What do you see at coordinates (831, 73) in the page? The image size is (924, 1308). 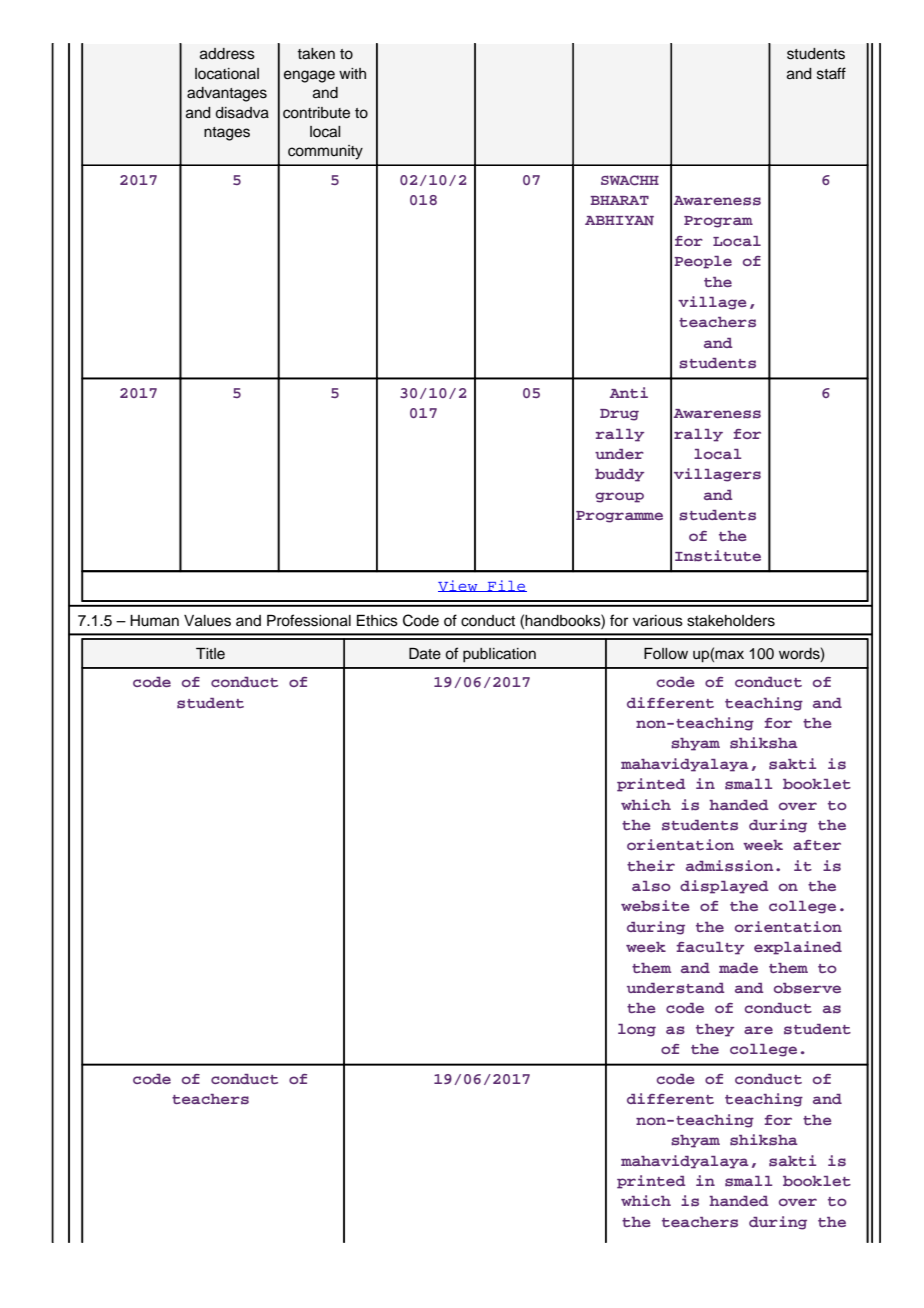 I see `staff` at bounding box center [831, 73].
